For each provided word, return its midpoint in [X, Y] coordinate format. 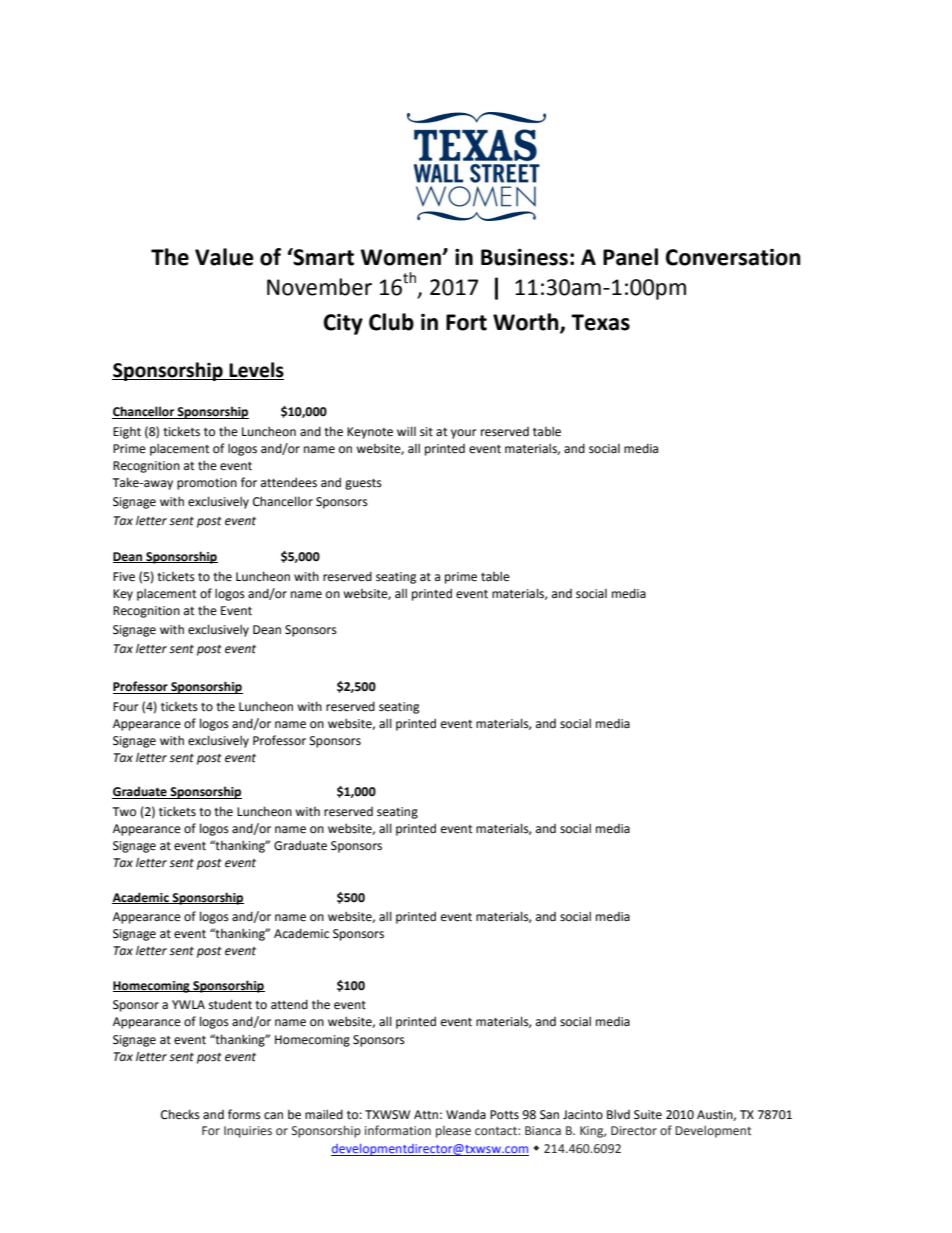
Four [125, 707]
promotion [207, 484]
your [463, 434]
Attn [426, 1115]
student [230, 1004]
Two [124, 811]
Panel [630, 257]
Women [401, 257]
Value [224, 257]
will [406, 431]
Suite [648, 1115]
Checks [180, 1114]
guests [363, 484]
